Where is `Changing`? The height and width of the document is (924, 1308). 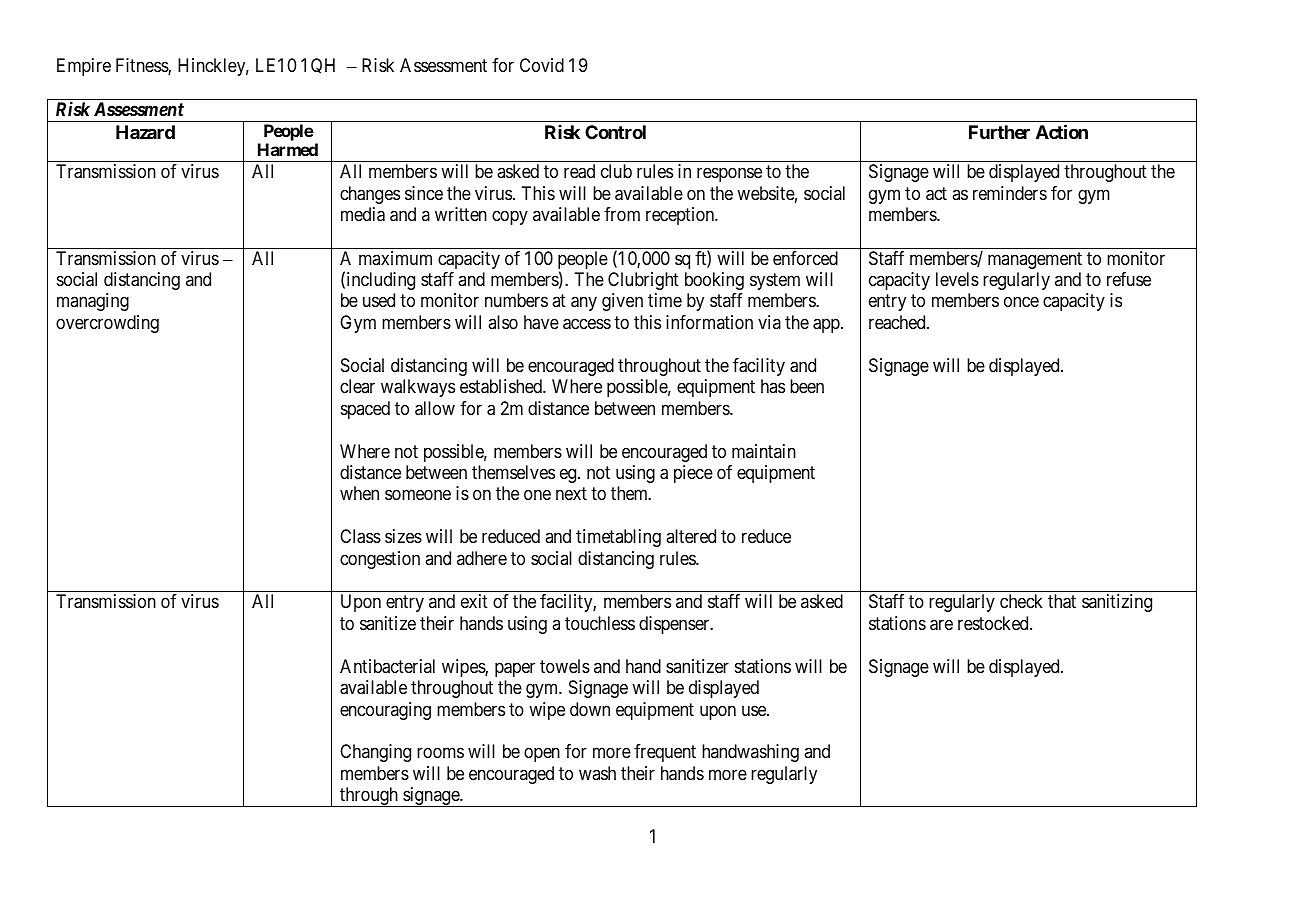 Changing is located at coordinates (375, 753).
